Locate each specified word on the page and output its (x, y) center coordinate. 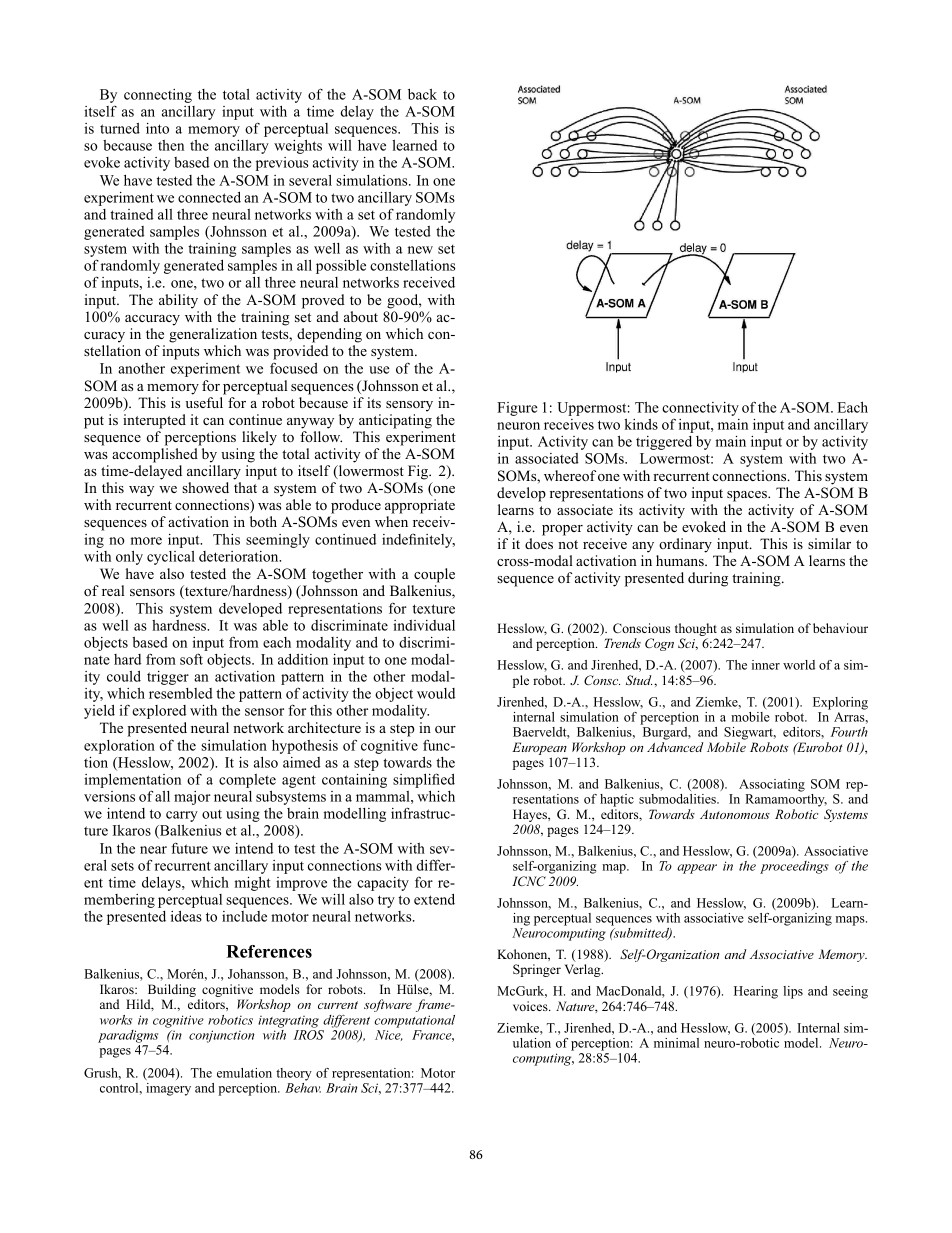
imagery (168, 1089)
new (420, 250)
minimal (676, 1043)
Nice (389, 1035)
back (422, 94)
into (157, 128)
